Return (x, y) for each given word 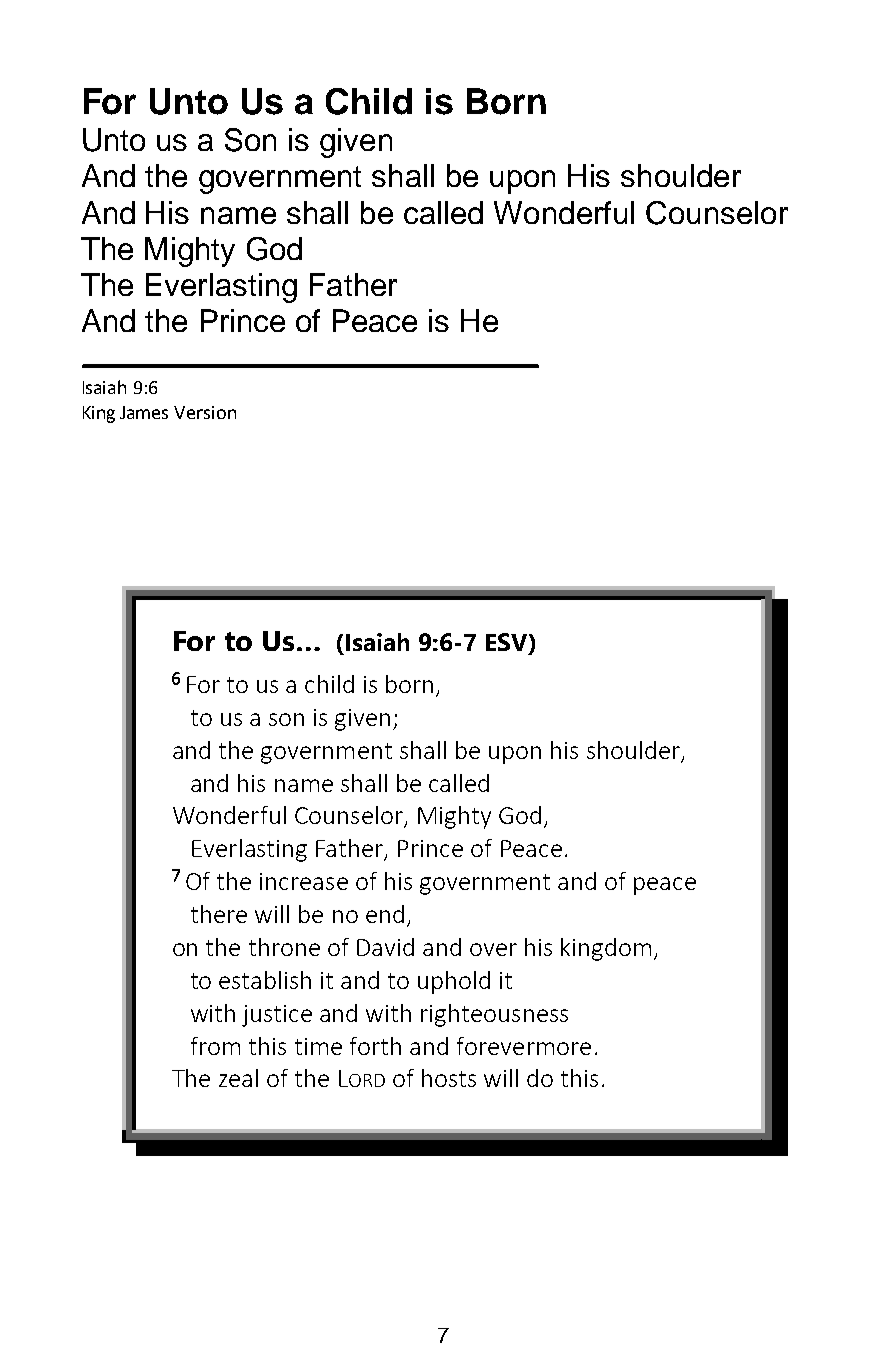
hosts (449, 1078)
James (144, 412)
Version (205, 412)
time (318, 1046)
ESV (508, 643)
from (215, 1046)
